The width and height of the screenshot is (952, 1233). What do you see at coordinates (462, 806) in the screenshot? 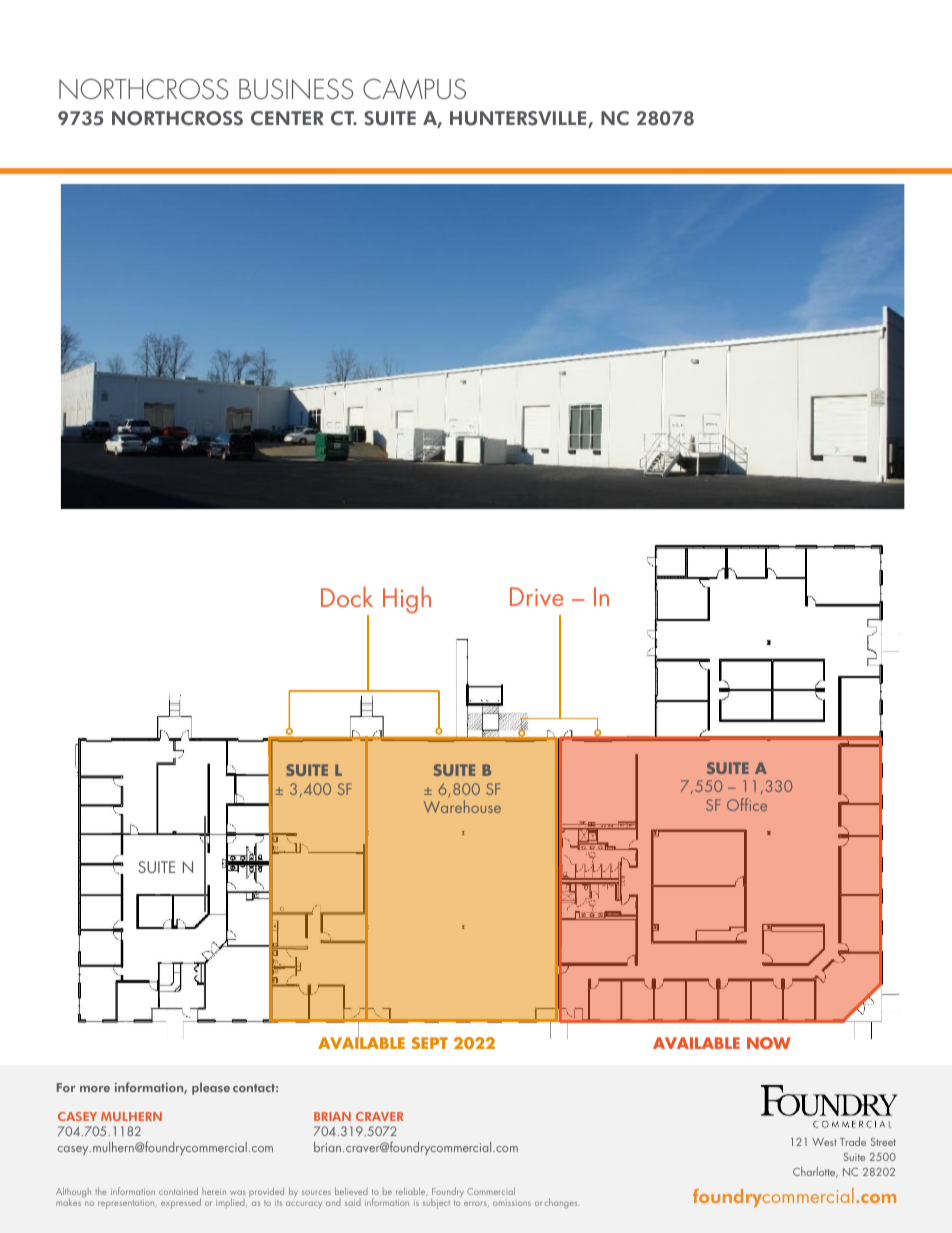
I see `Warehouse` at bounding box center [462, 806].
